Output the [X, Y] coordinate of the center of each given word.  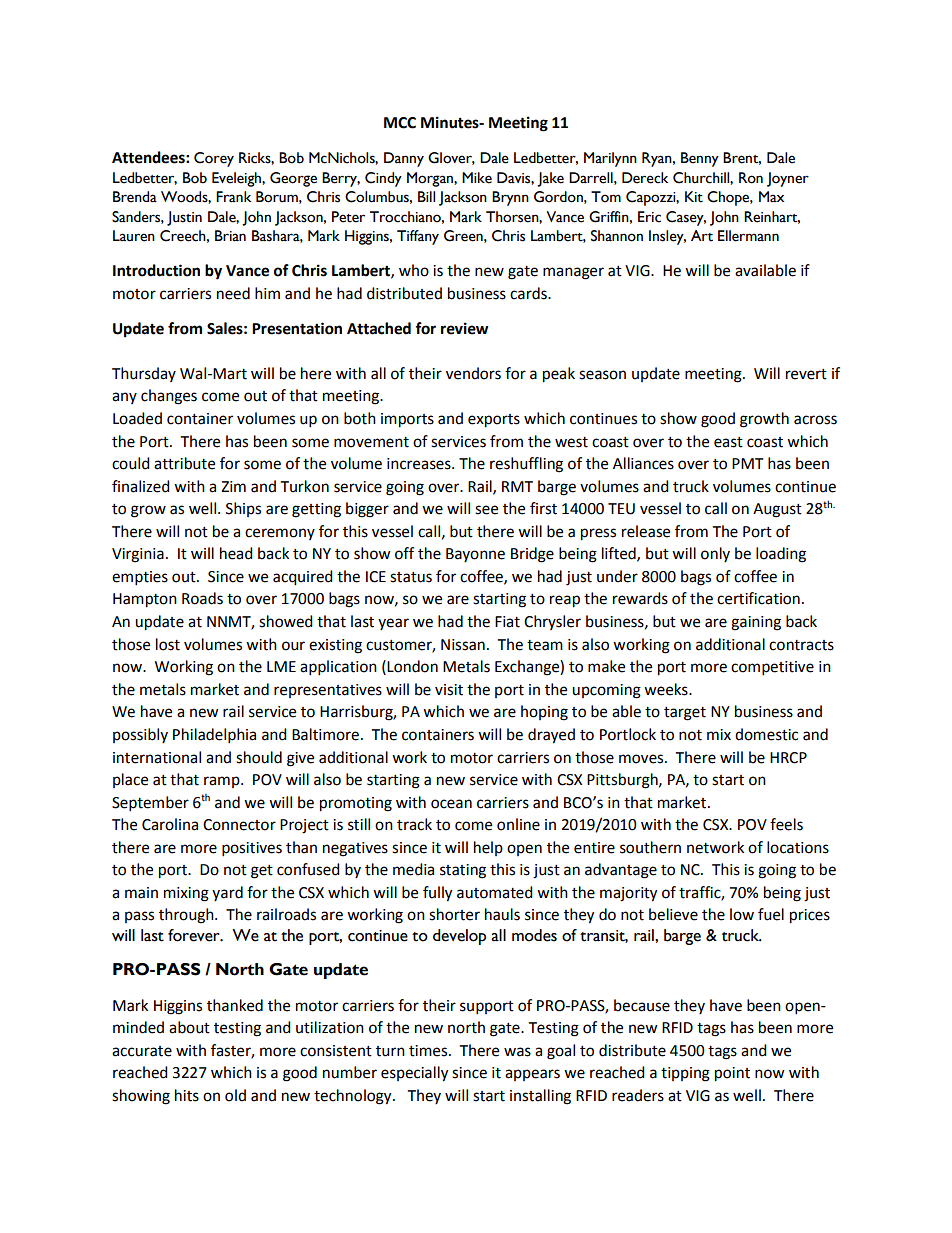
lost [168, 644]
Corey [214, 159]
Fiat [507, 622]
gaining [756, 623]
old [235, 1095]
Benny [700, 159]
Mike [477, 178]
